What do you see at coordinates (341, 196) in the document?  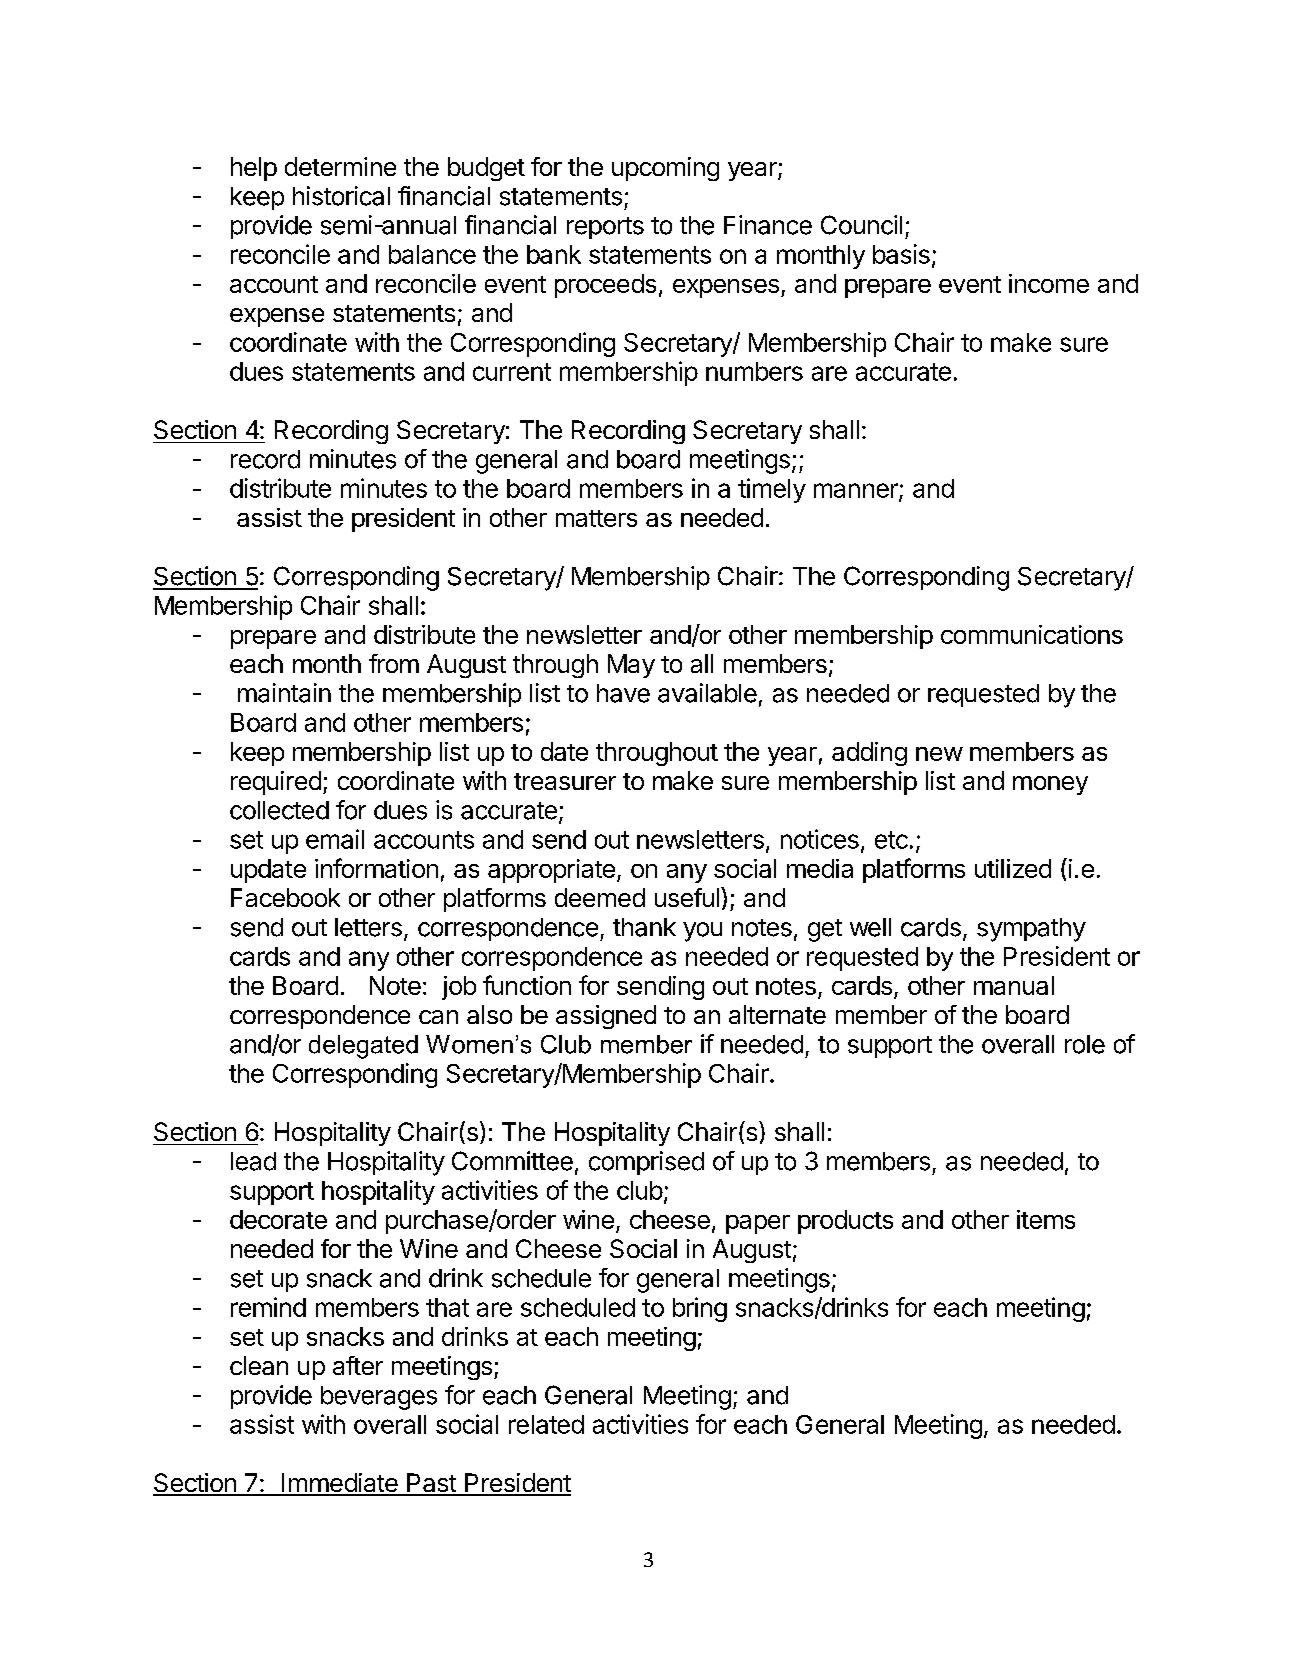 I see `historical` at bounding box center [341, 196].
